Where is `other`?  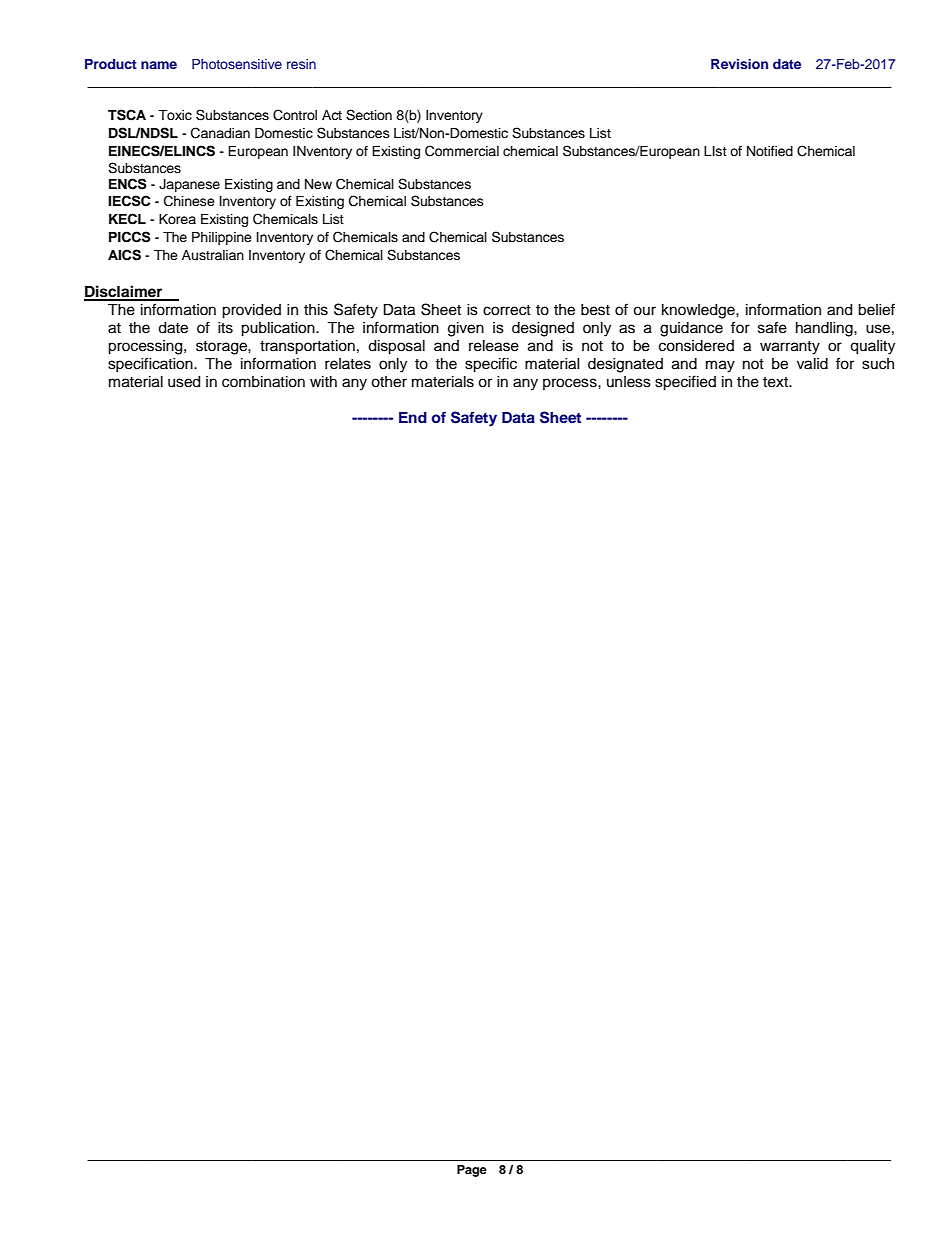
other is located at coordinates (389, 382).
